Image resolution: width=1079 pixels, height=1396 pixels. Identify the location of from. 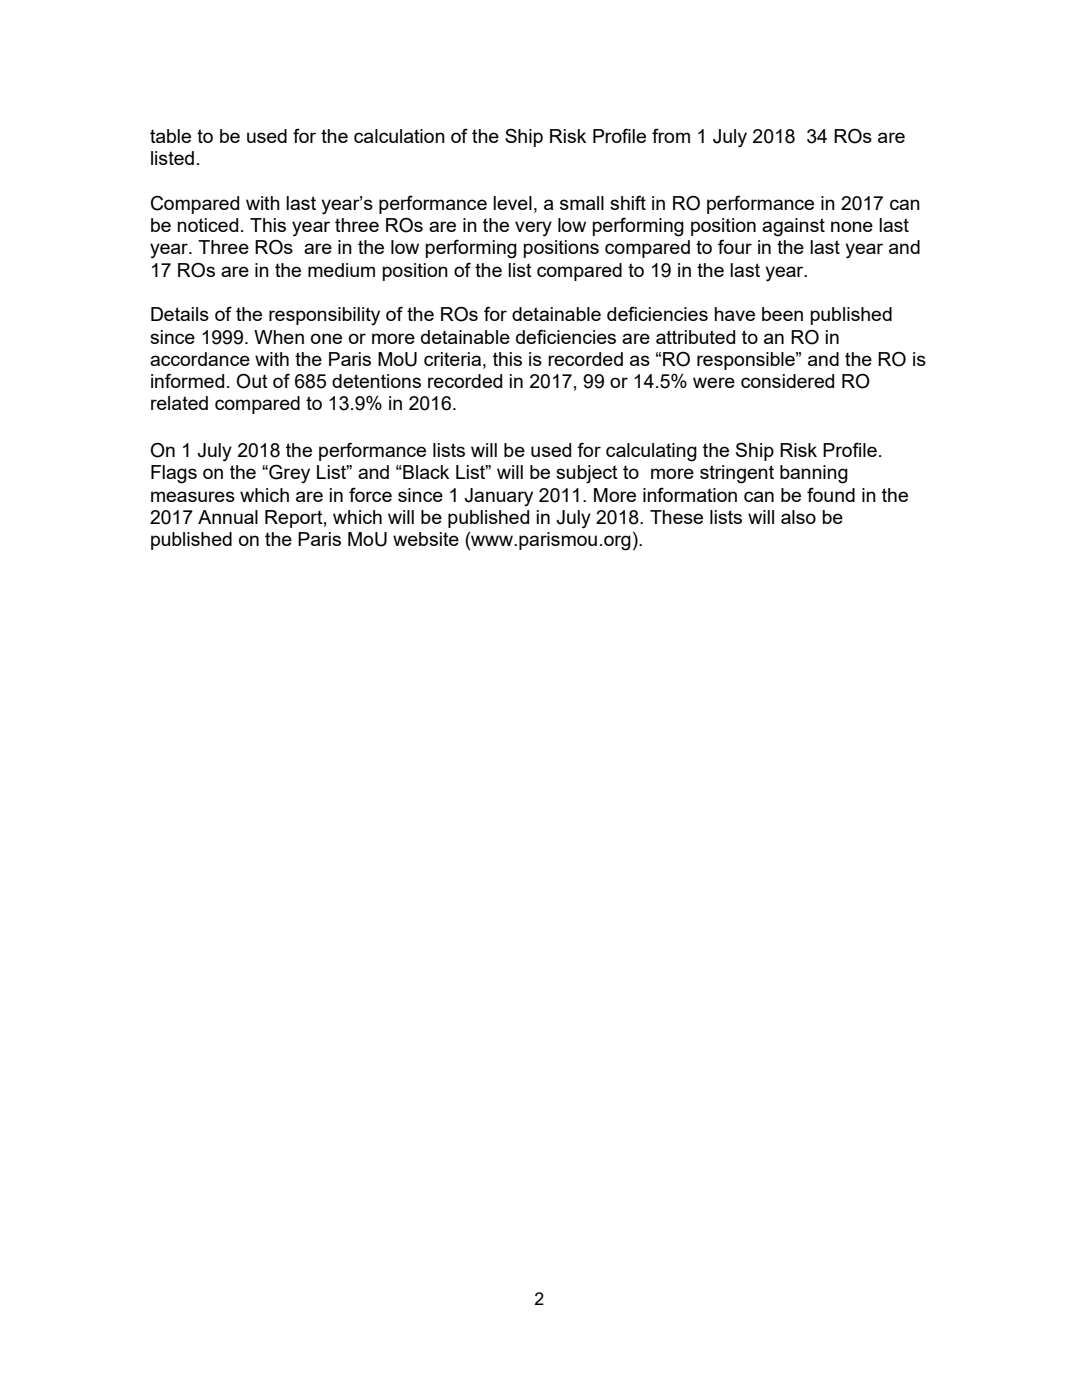
(671, 135).
